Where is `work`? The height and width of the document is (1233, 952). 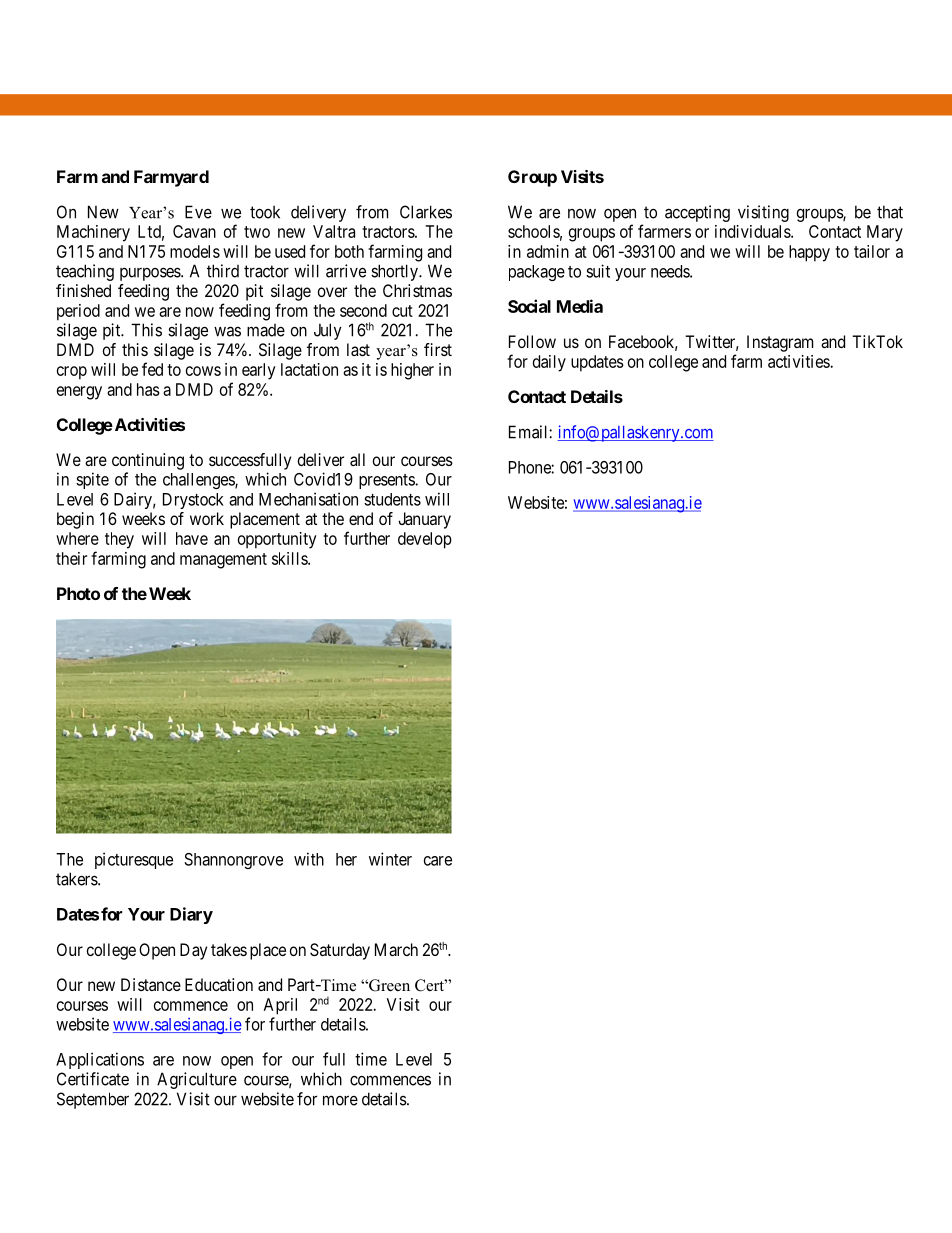 work is located at coordinates (207, 518).
